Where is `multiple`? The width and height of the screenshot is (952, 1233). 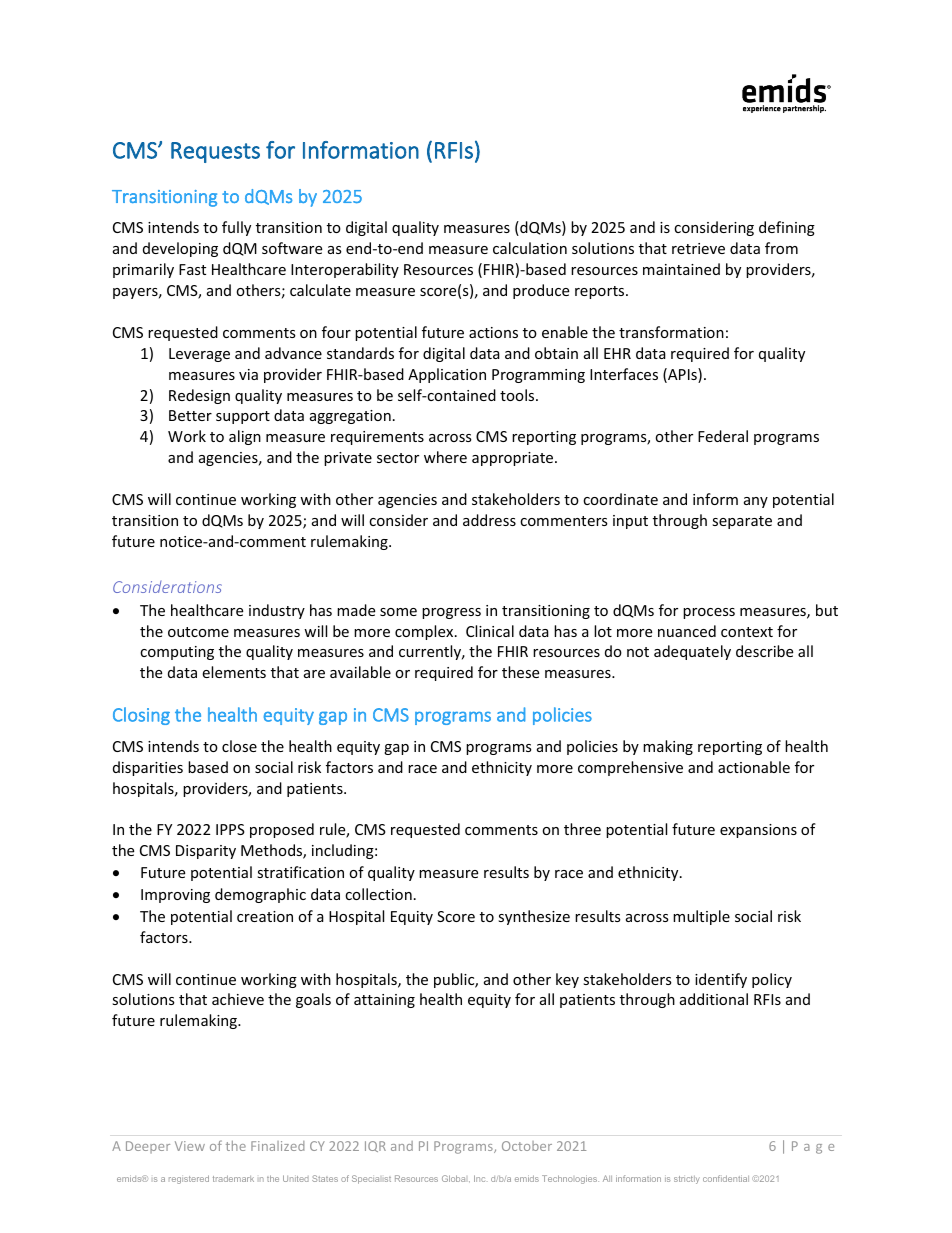
multiple is located at coordinates (701, 917).
